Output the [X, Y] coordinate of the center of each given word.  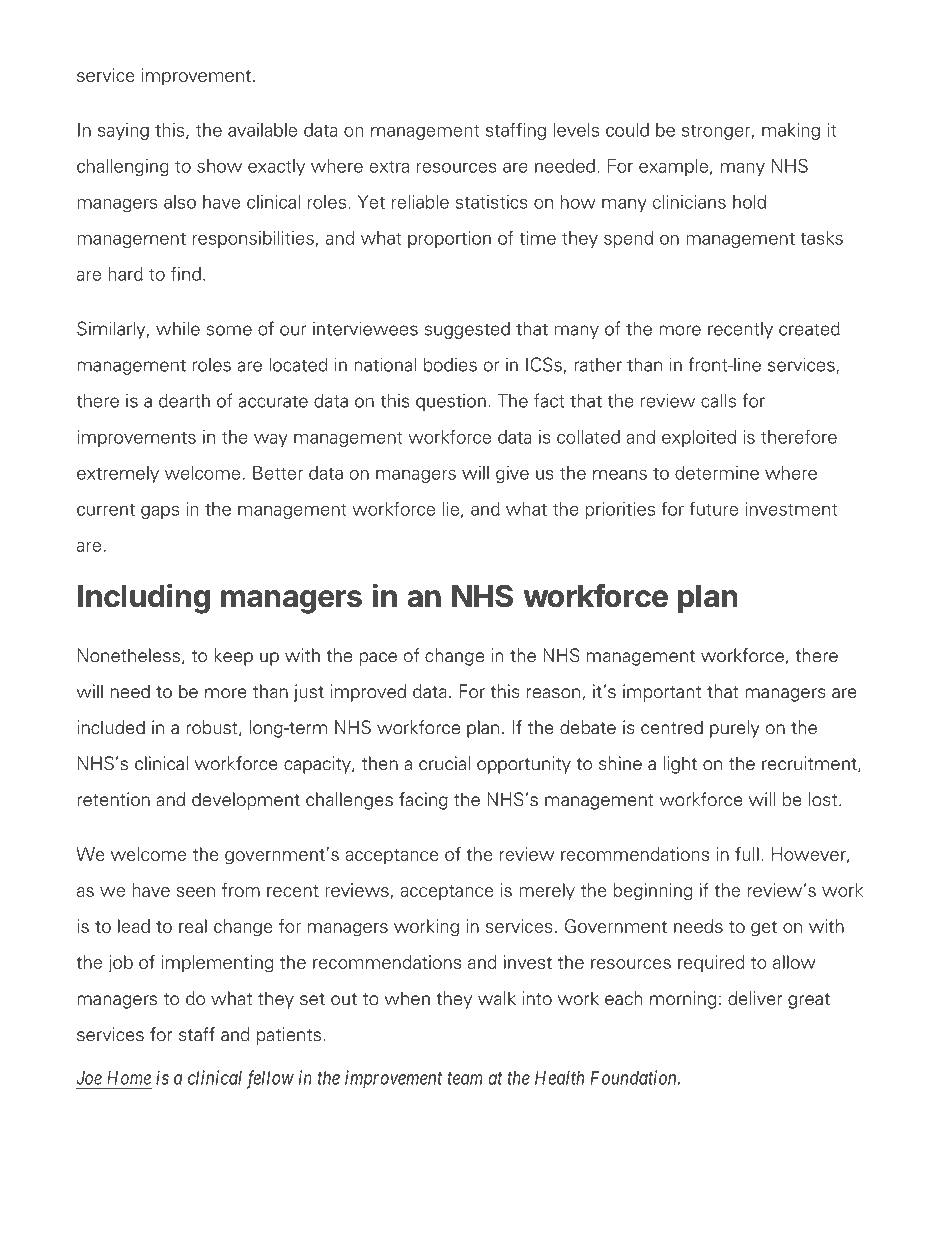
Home [129, 1078]
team [465, 1078]
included [111, 727]
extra [389, 167]
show [219, 166]
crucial [444, 763]
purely [734, 729]
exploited [699, 438]
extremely [118, 474]
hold [749, 202]
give [512, 474]
